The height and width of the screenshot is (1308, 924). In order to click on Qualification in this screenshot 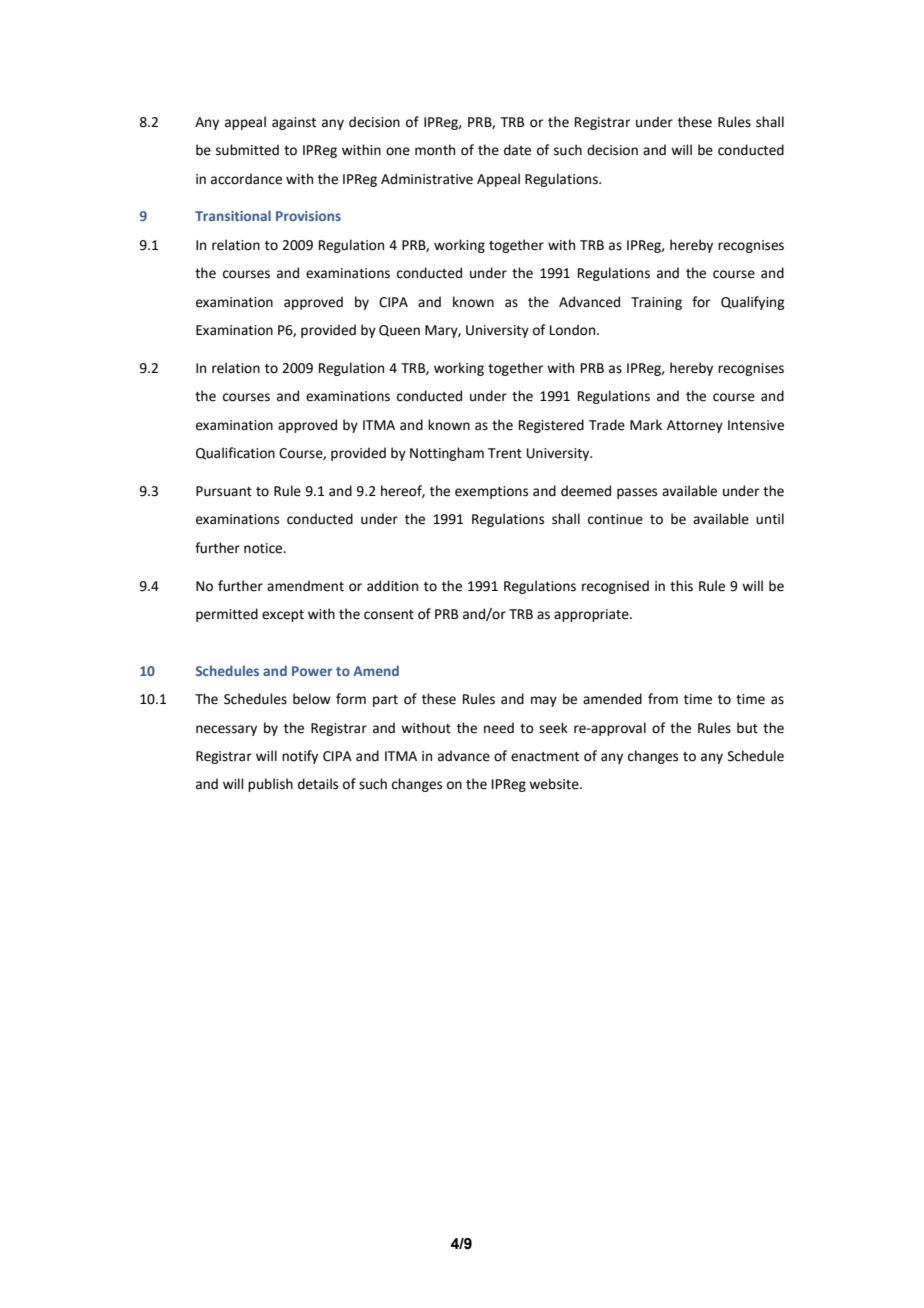, I will do `click(235, 453)`.
